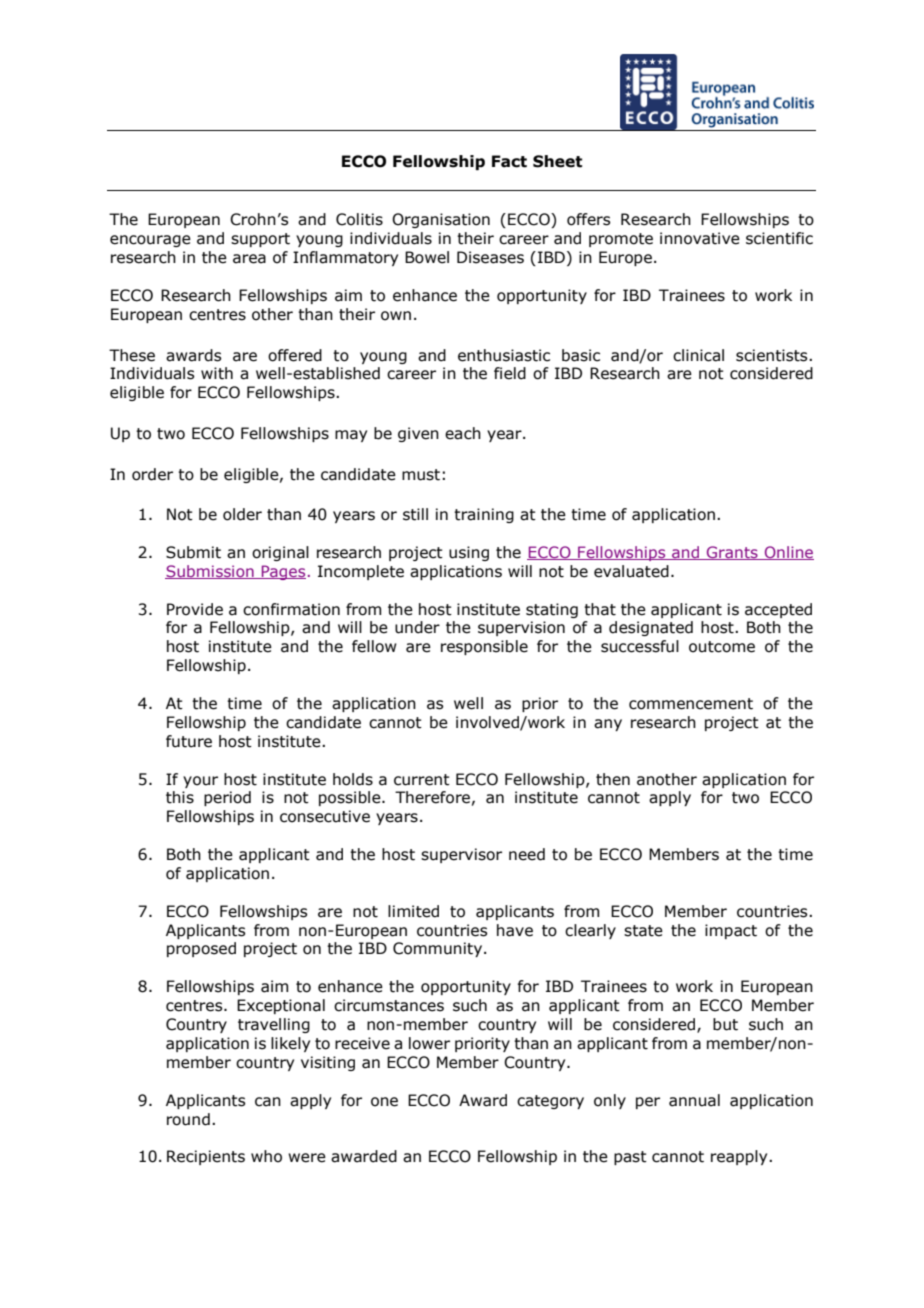 The width and height of the screenshot is (924, 1308). Describe the element at coordinates (441, 220) in the screenshot. I see `Organisation` at that location.
